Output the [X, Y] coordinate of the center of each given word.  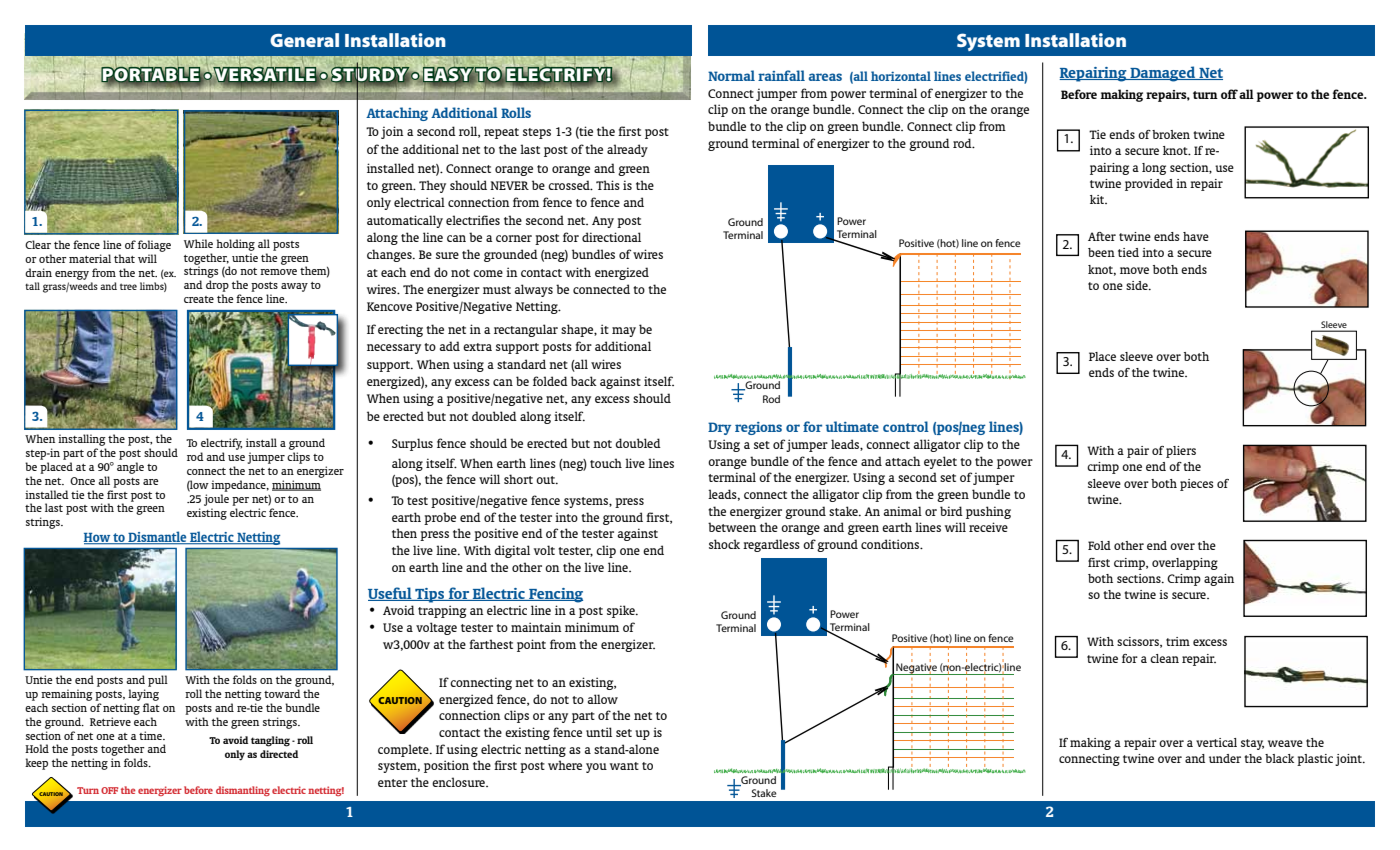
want [624, 766]
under [1225, 758]
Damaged [1163, 74]
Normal [731, 75]
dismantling [243, 791]
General [304, 40]
